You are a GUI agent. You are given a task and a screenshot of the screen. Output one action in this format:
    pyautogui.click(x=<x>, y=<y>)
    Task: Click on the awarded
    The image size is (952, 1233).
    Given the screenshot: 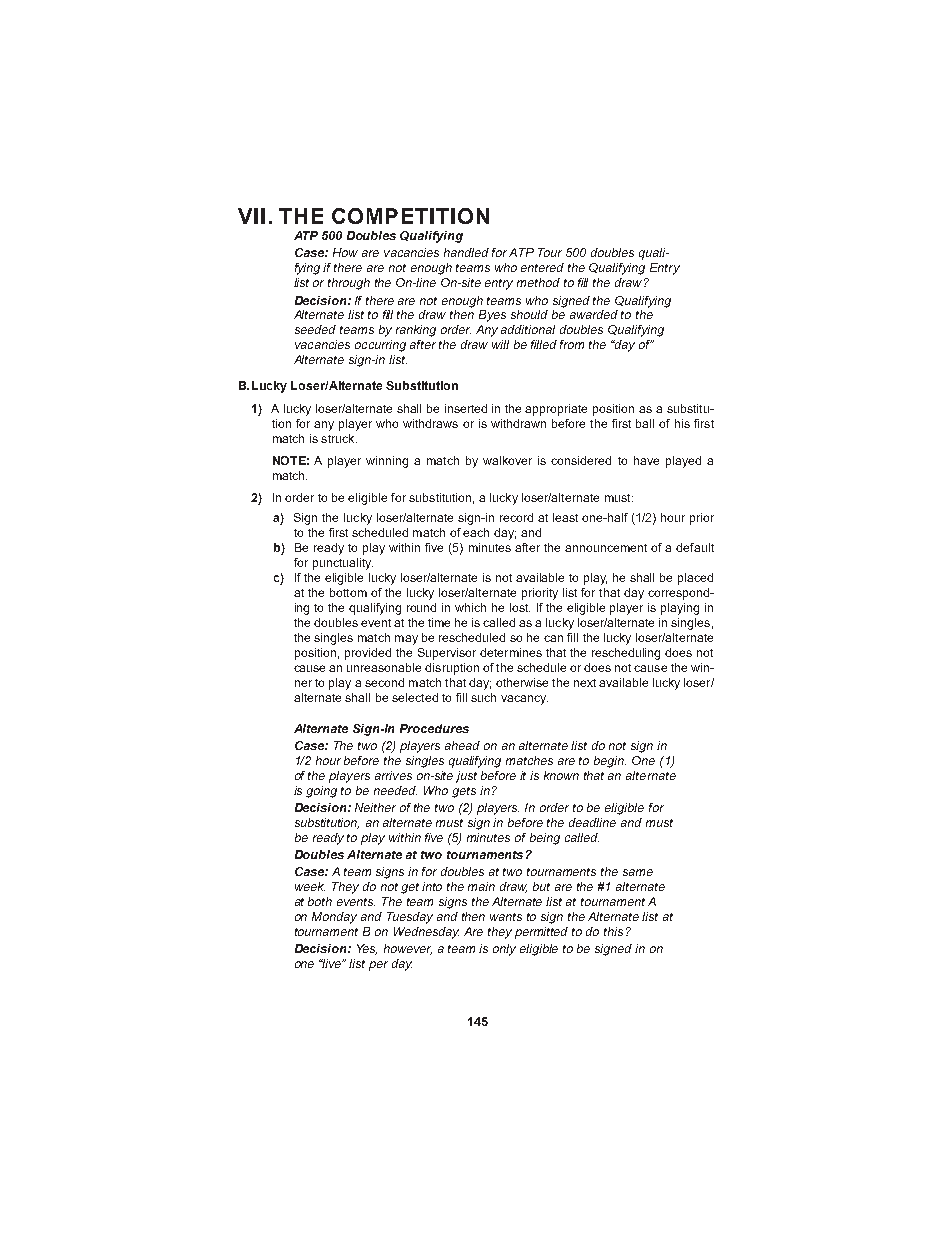 What is the action you would take?
    pyautogui.click(x=594, y=314)
